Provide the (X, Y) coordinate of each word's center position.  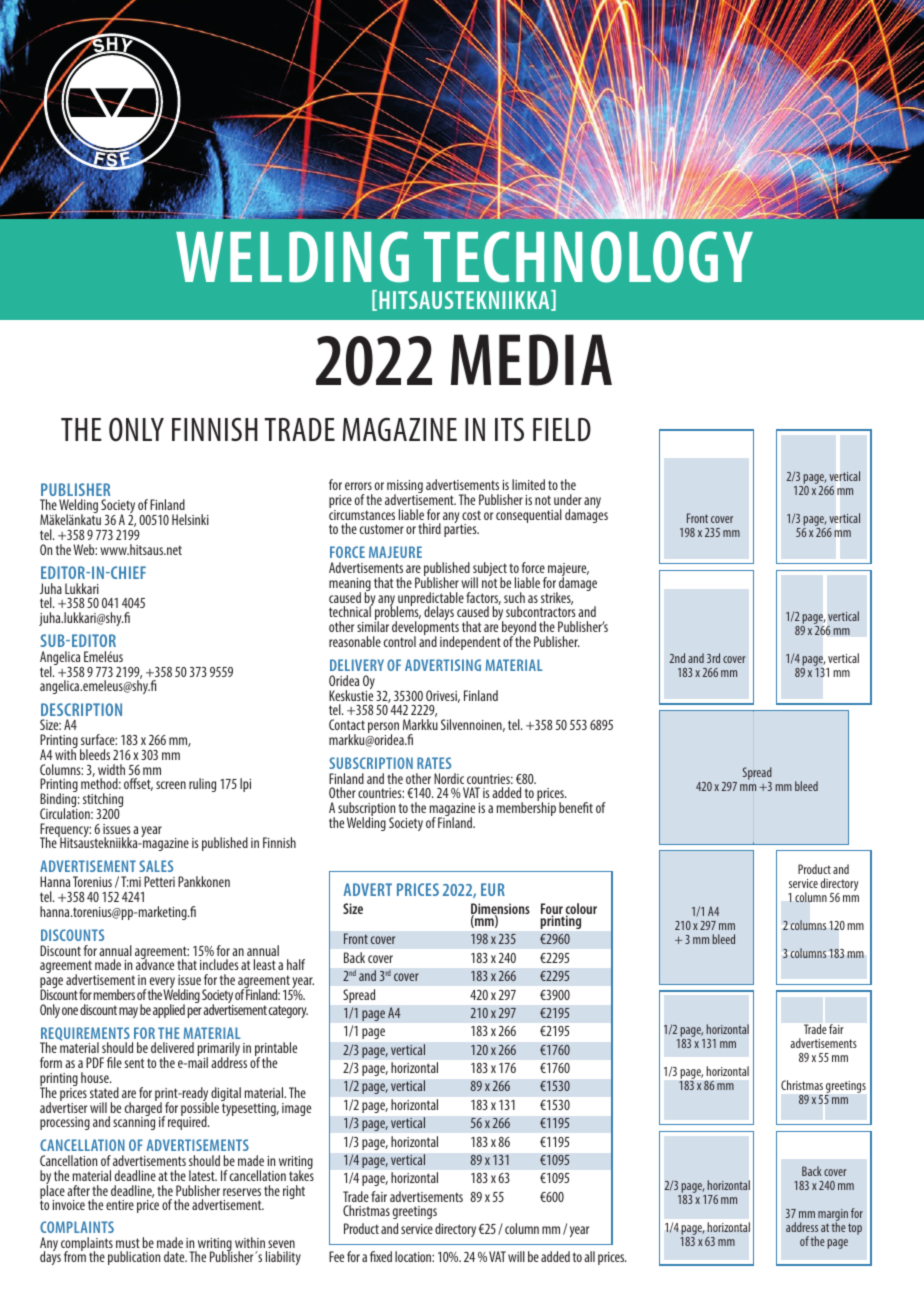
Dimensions (500, 910)
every (162, 984)
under (568, 499)
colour (581, 910)
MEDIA (531, 360)
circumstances (362, 513)
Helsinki (190, 519)
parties (461, 529)
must (128, 1243)
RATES (434, 763)
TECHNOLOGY (588, 257)
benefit (576, 807)
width (111, 769)
